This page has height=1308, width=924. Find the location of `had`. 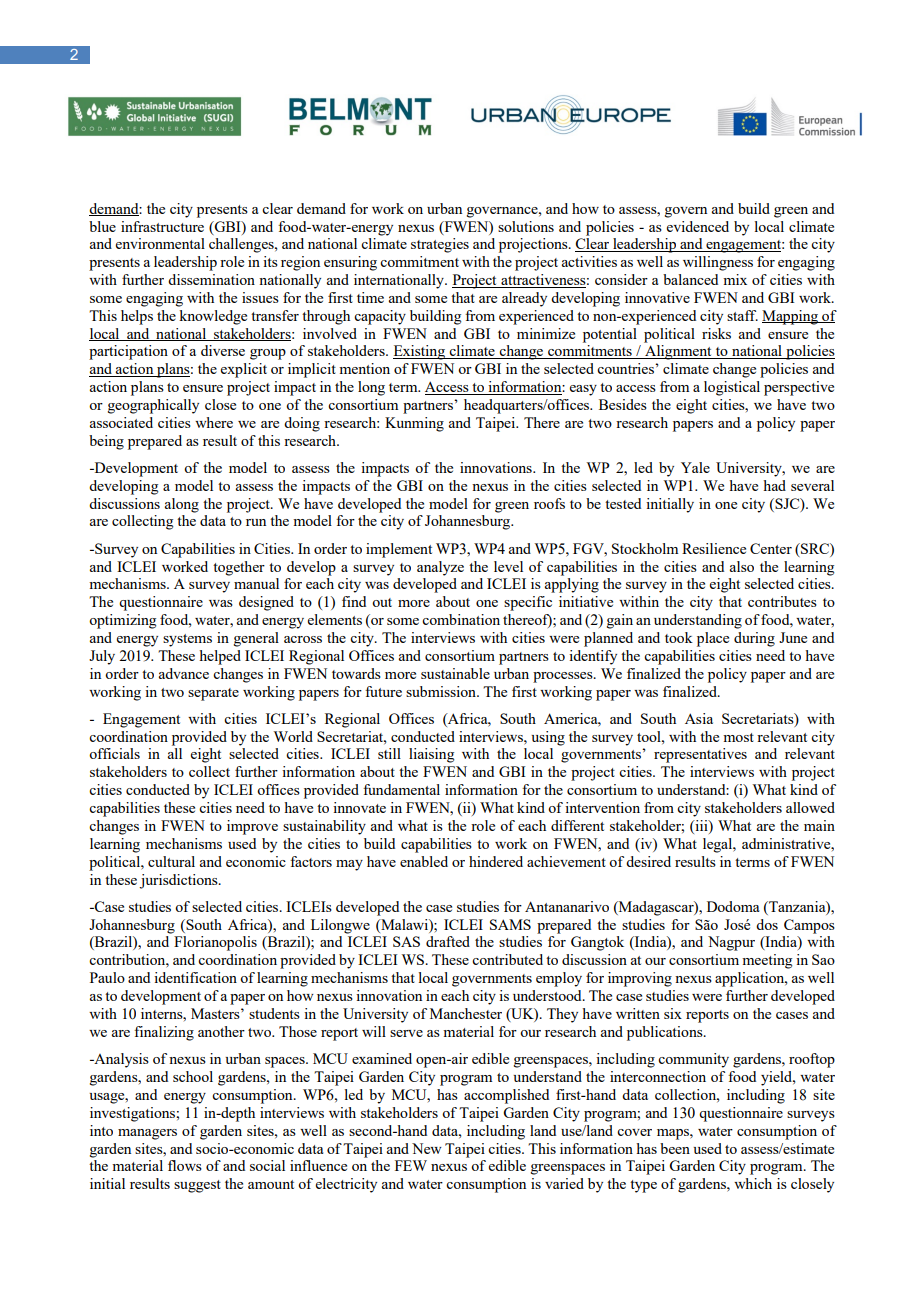

had is located at coordinates (774, 485).
